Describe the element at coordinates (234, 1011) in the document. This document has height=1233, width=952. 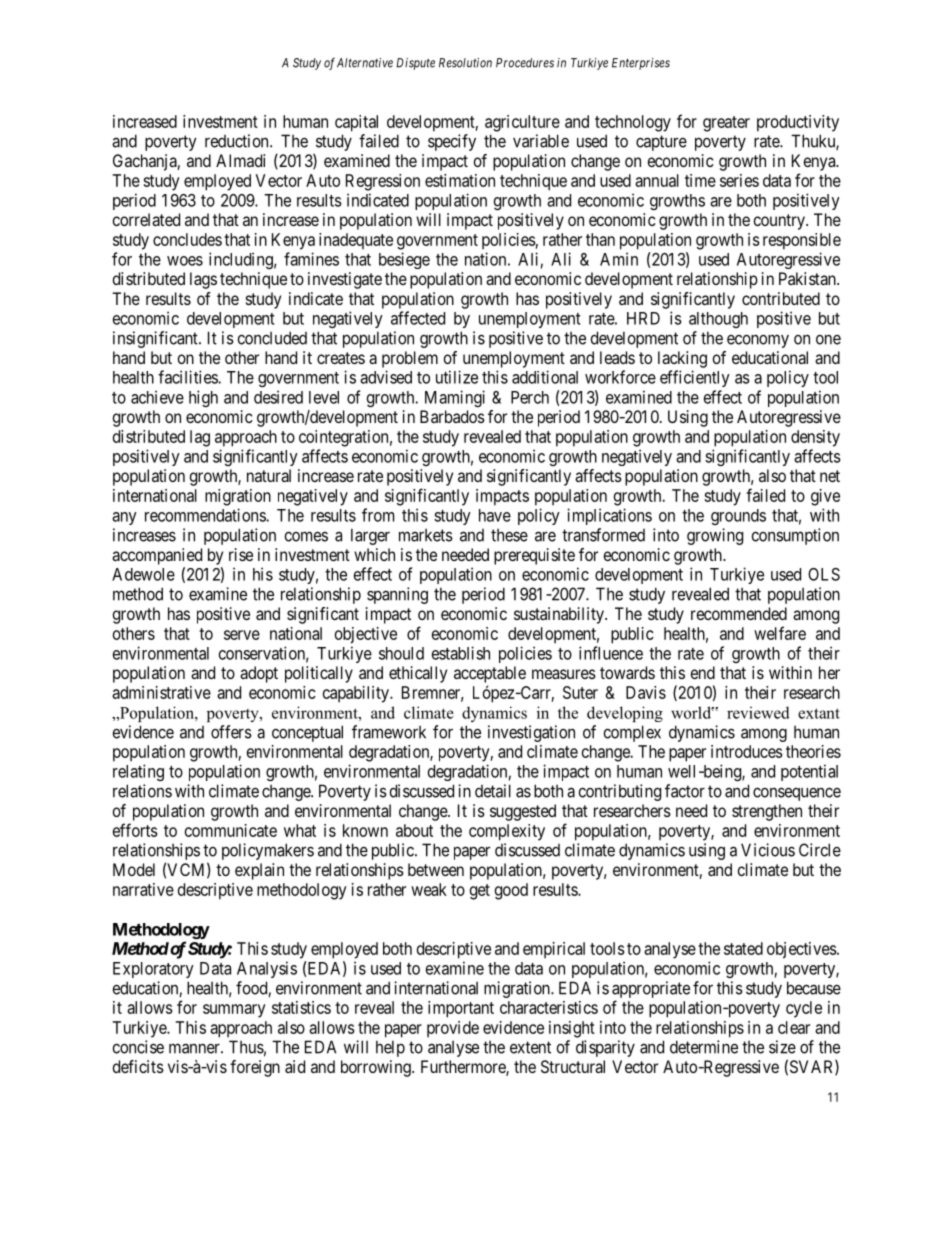
I see `summary` at that location.
